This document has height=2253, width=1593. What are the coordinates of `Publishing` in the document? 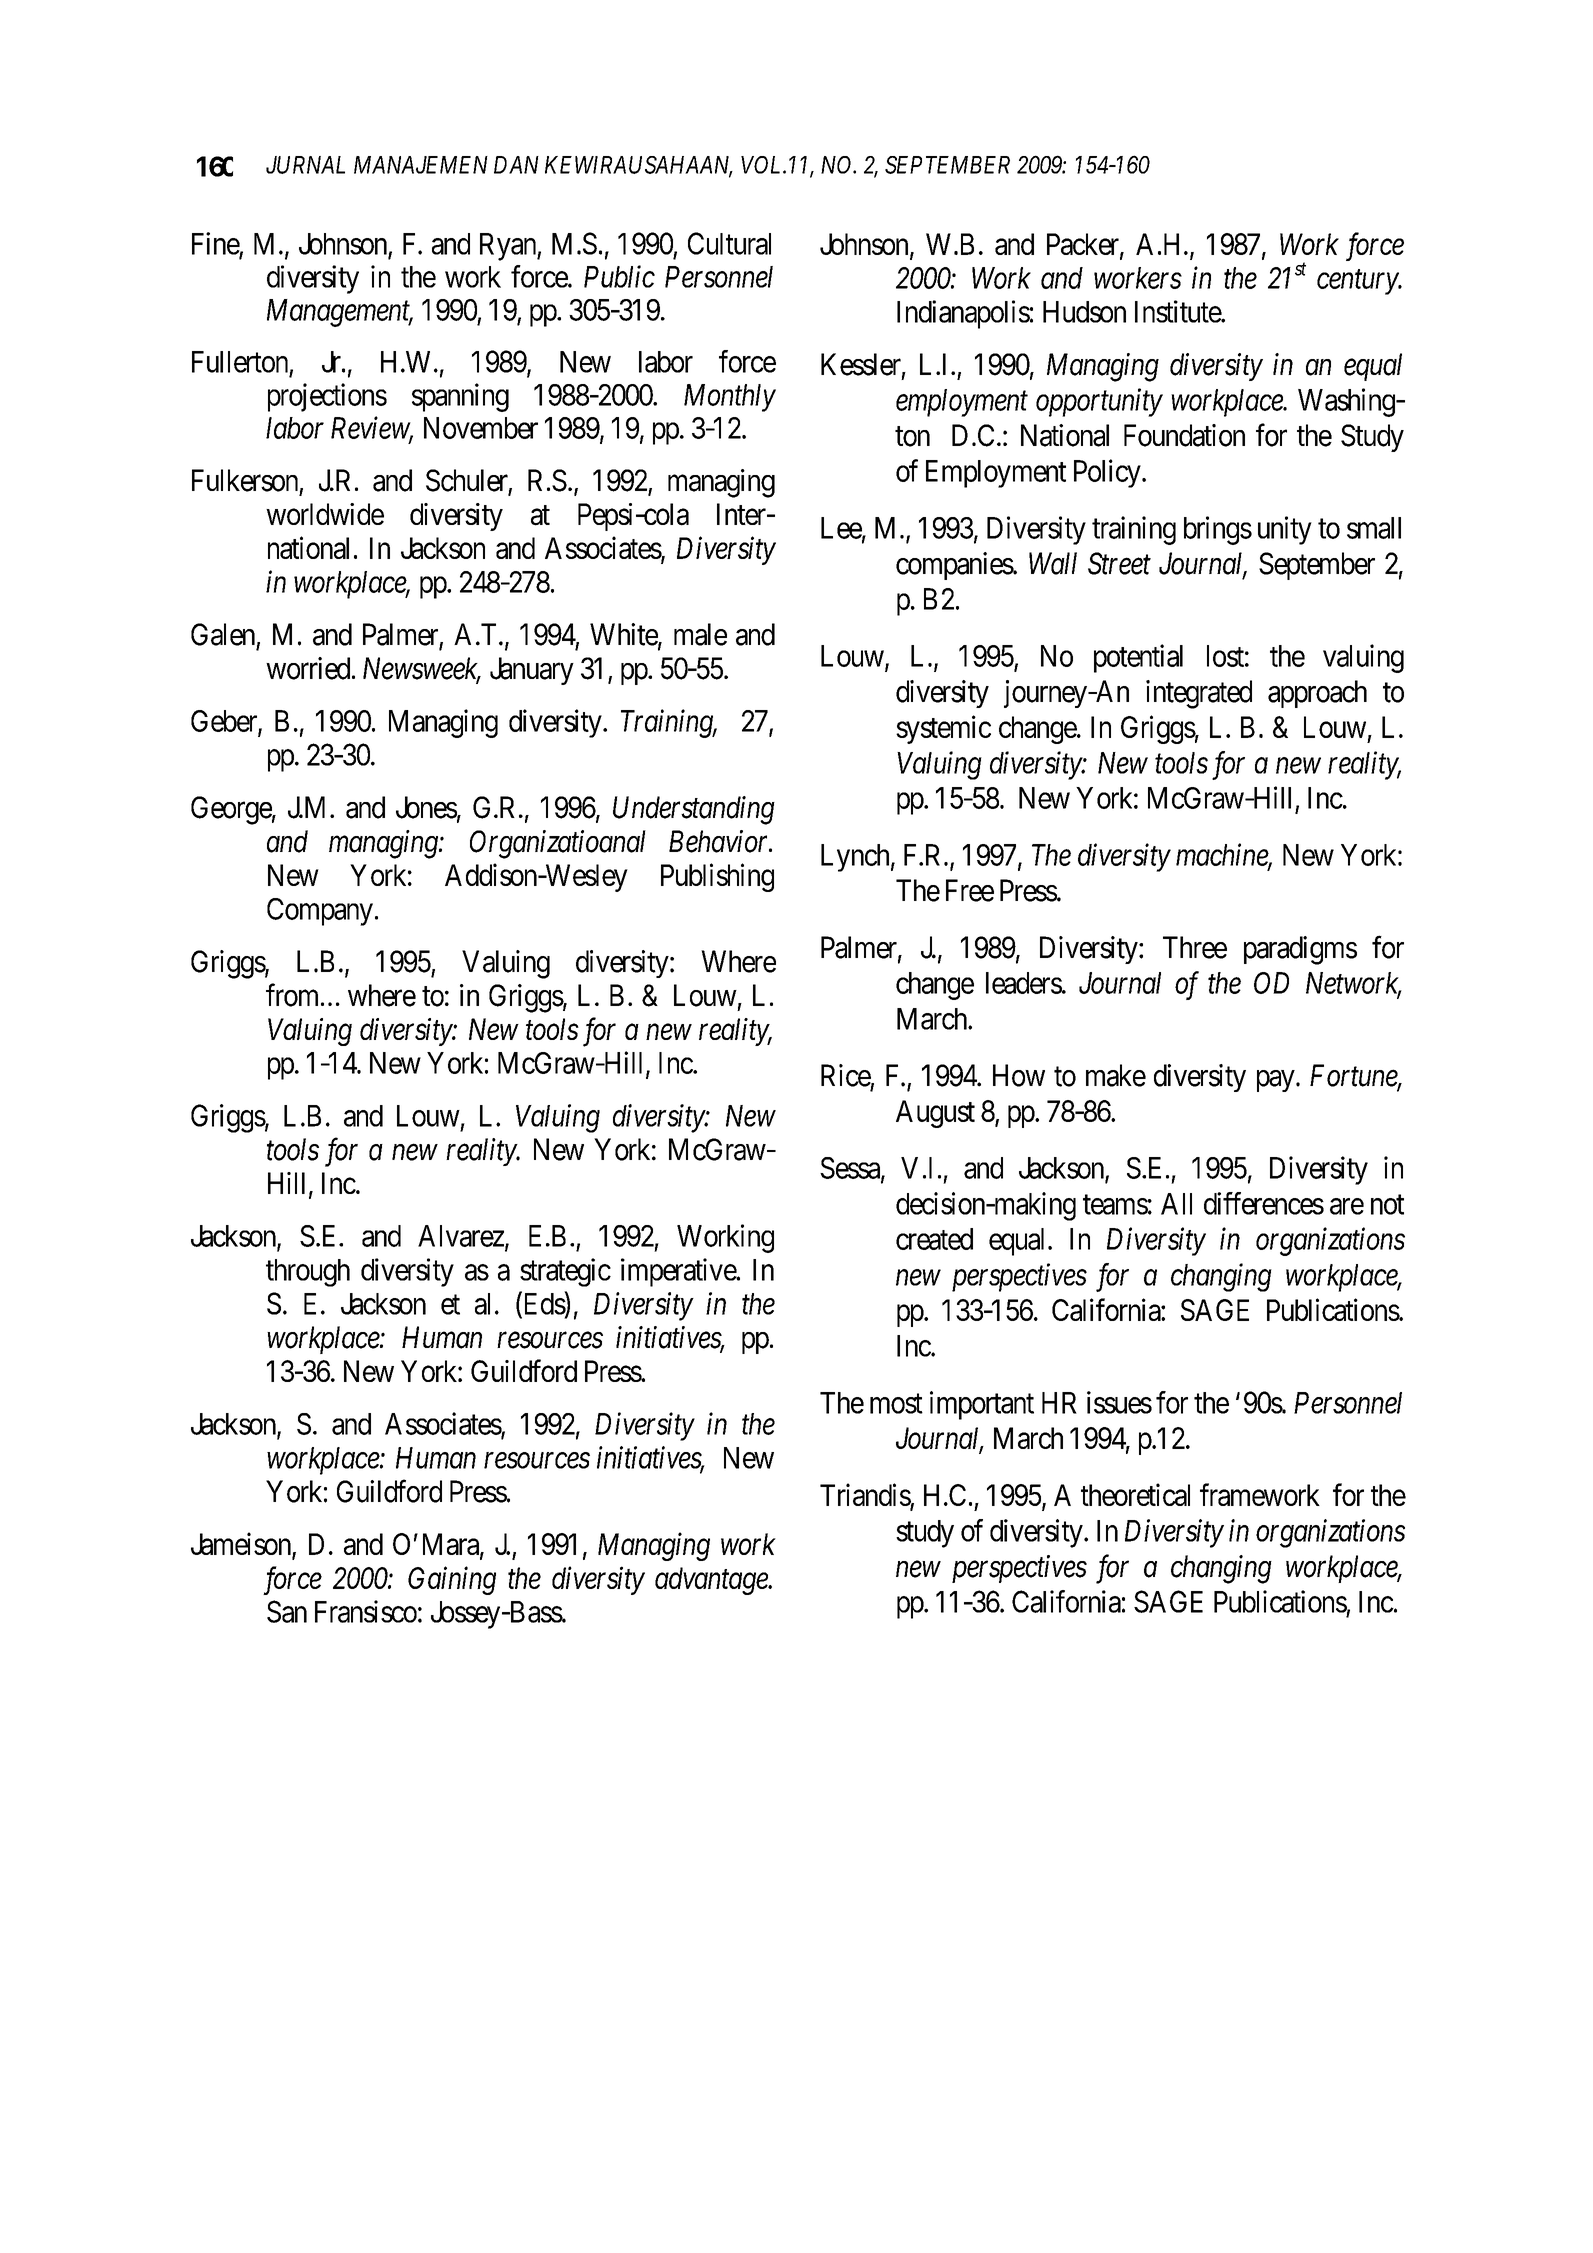 It's located at (717, 877).
